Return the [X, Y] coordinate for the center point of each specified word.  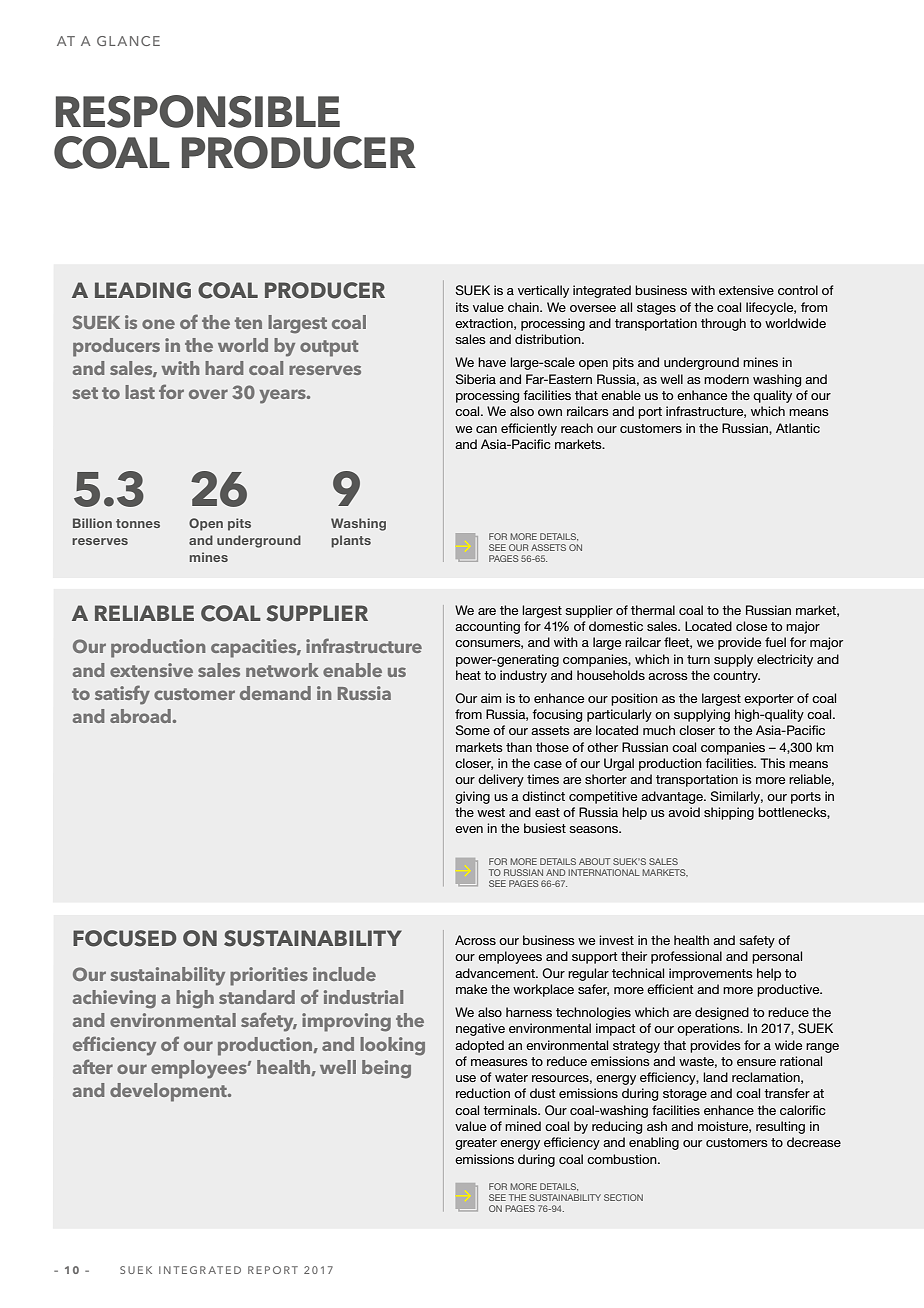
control [798, 290]
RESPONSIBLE [198, 111]
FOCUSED [125, 938]
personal [777, 957]
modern [726, 379]
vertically [543, 291]
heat [468, 675]
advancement [496, 973]
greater [476, 1144]
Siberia [475, 379]
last [140, 392]
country [736, 677]
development [169, 1092]
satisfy [122, 695]
